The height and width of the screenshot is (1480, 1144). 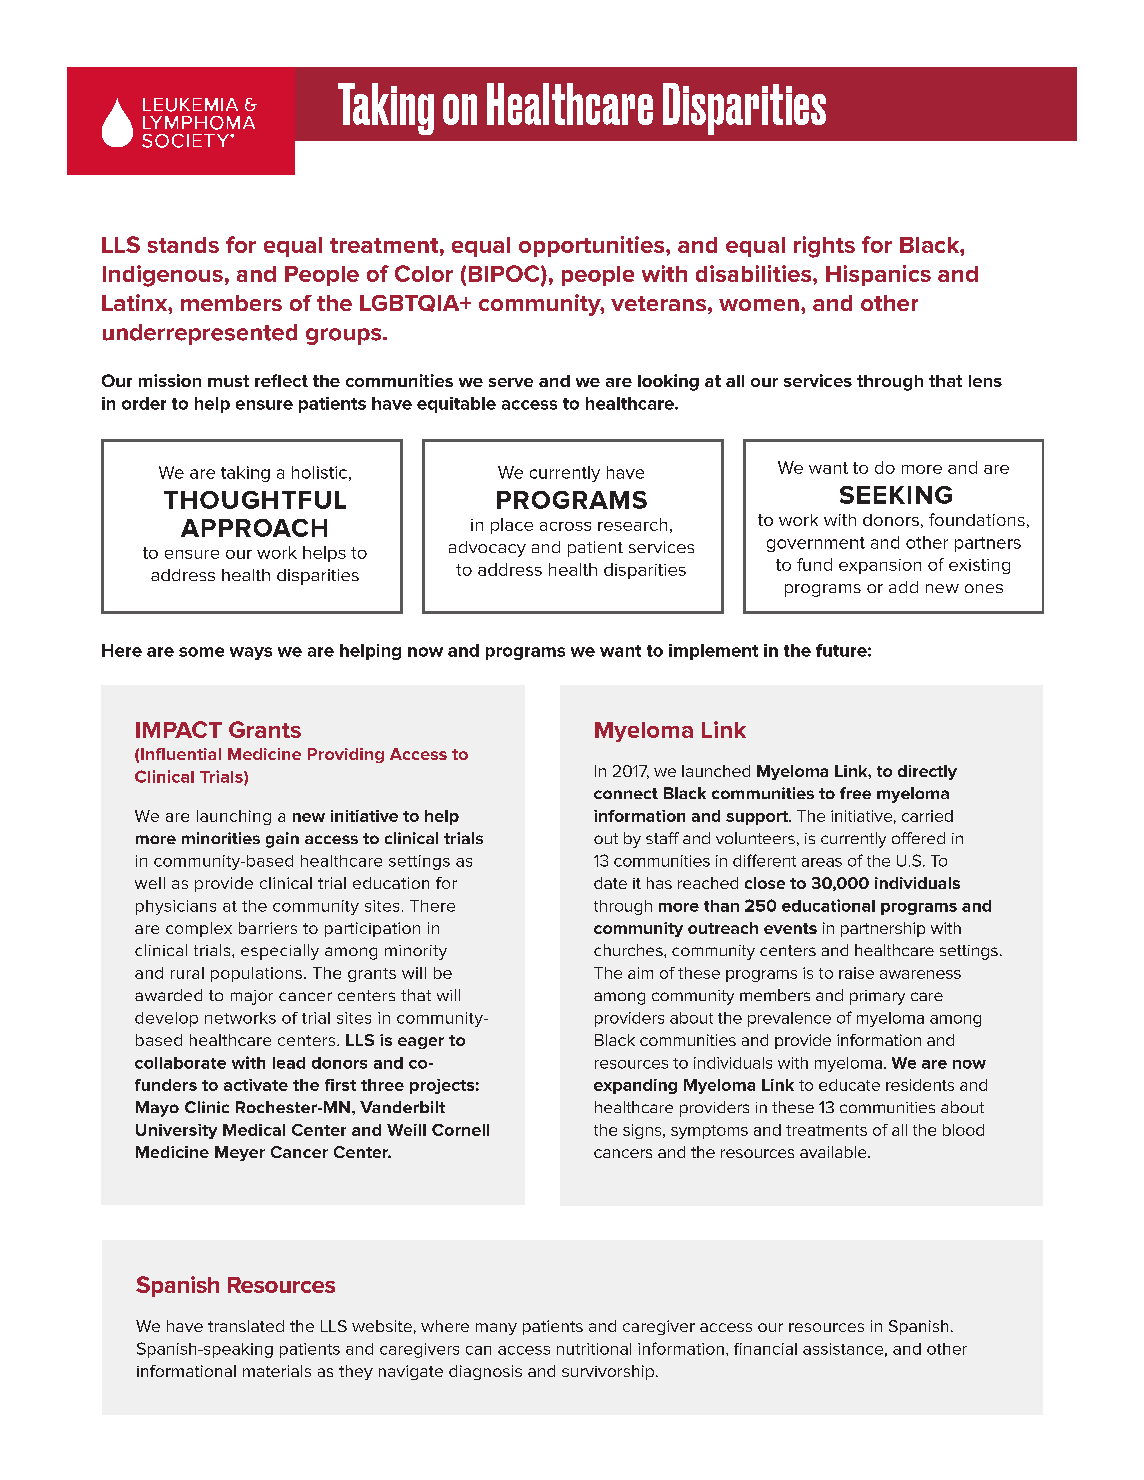 What do you see at coordinates (878, 275) in the screenshot?
I see `Hispanics` at bounding box center [878, 275].
